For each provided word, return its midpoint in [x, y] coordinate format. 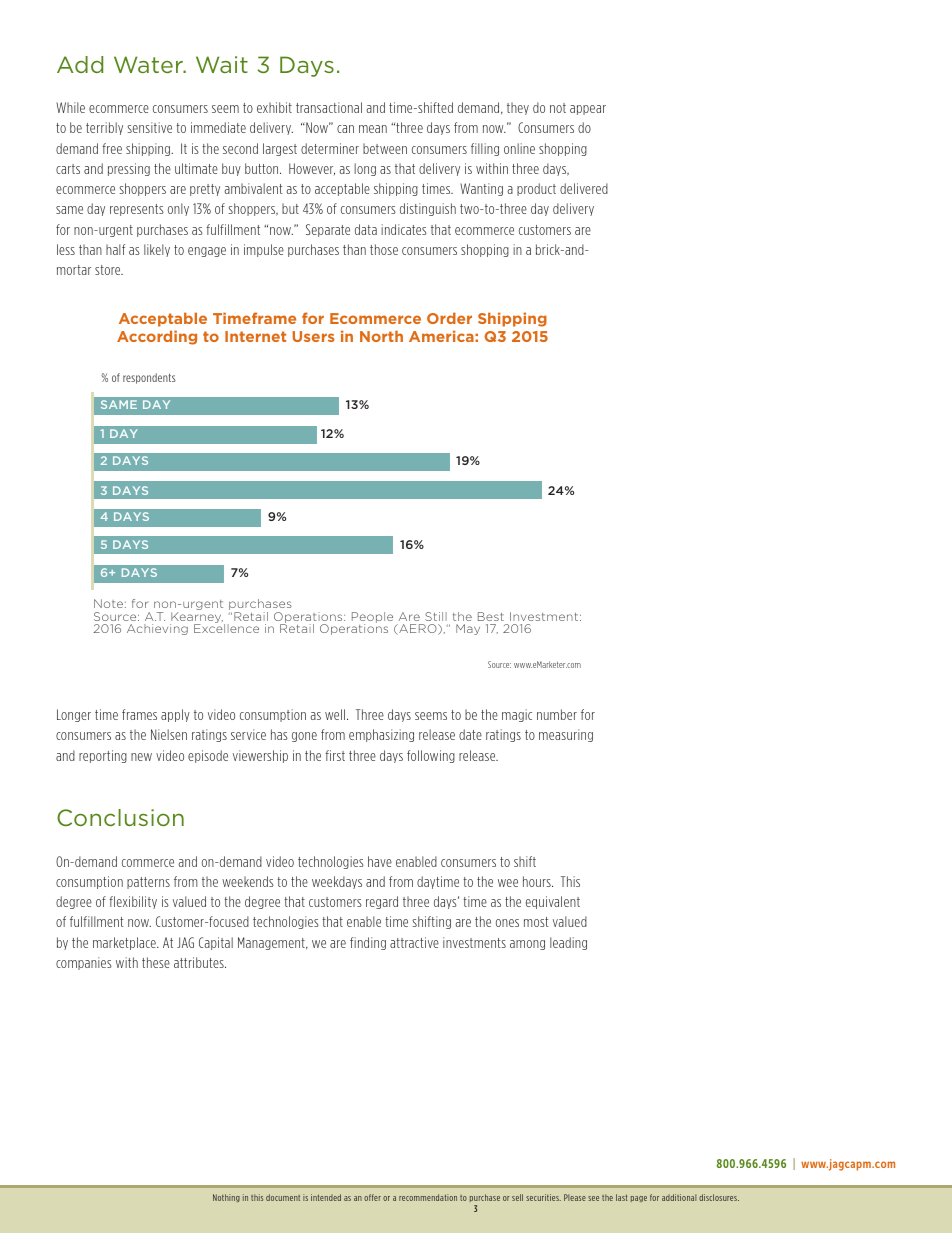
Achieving [157, 629]
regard [382, 902]
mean [373, 129]
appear [588, 110]
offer [372, 1197]
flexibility [133, 902]
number [557, 714]
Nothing [226, 1198]
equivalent [553, 902]
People [372, 619]
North [381, 336]
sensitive [149, 127]
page [639, 1199]
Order [449, 318]
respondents [149, 378]
